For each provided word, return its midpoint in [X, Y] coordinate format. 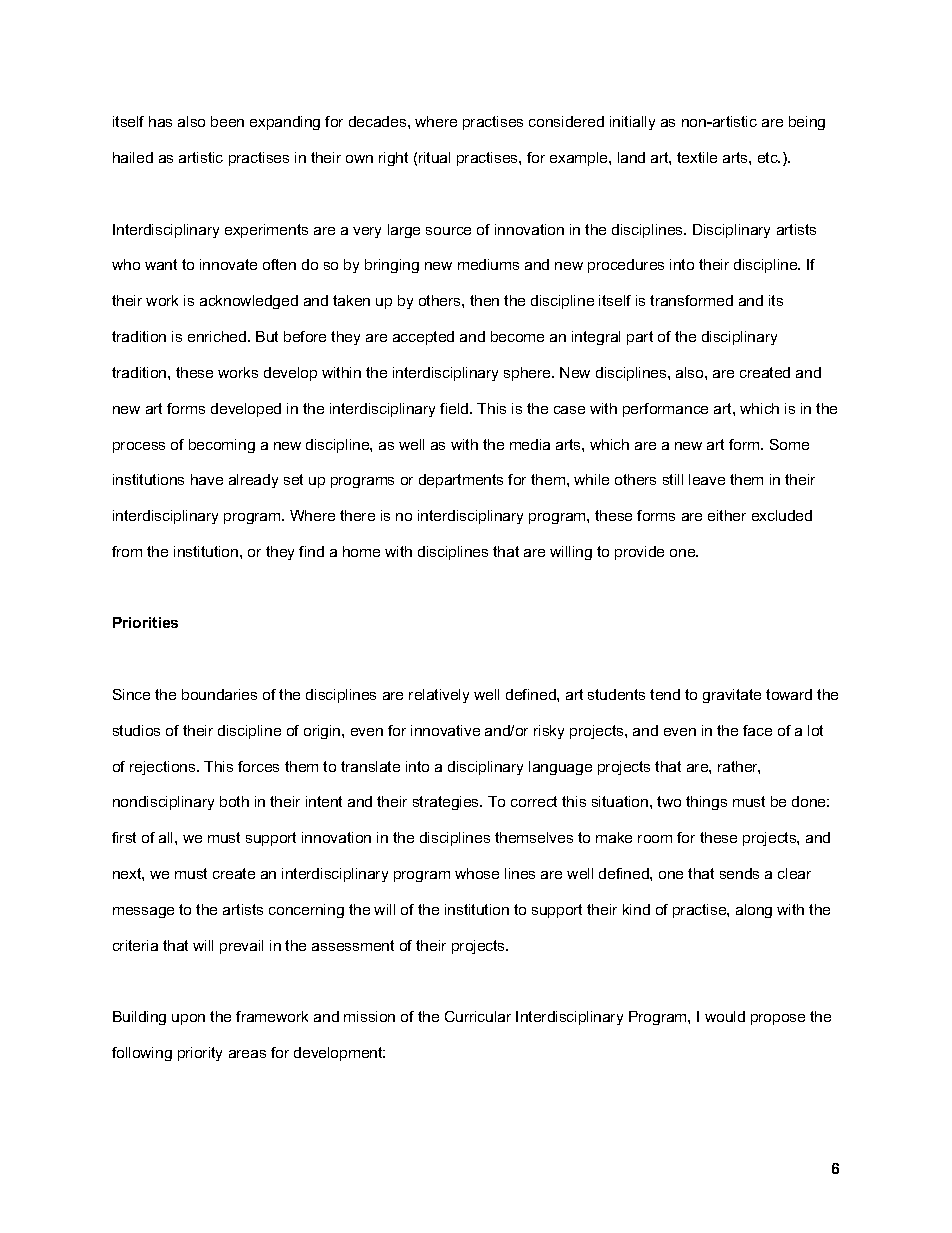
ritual [434, 157]
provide [639, 553]
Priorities [145, 622]
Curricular [478, 1016]
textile [697, 157]
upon [188, 1019]
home [361, 551]
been [227, 121]
